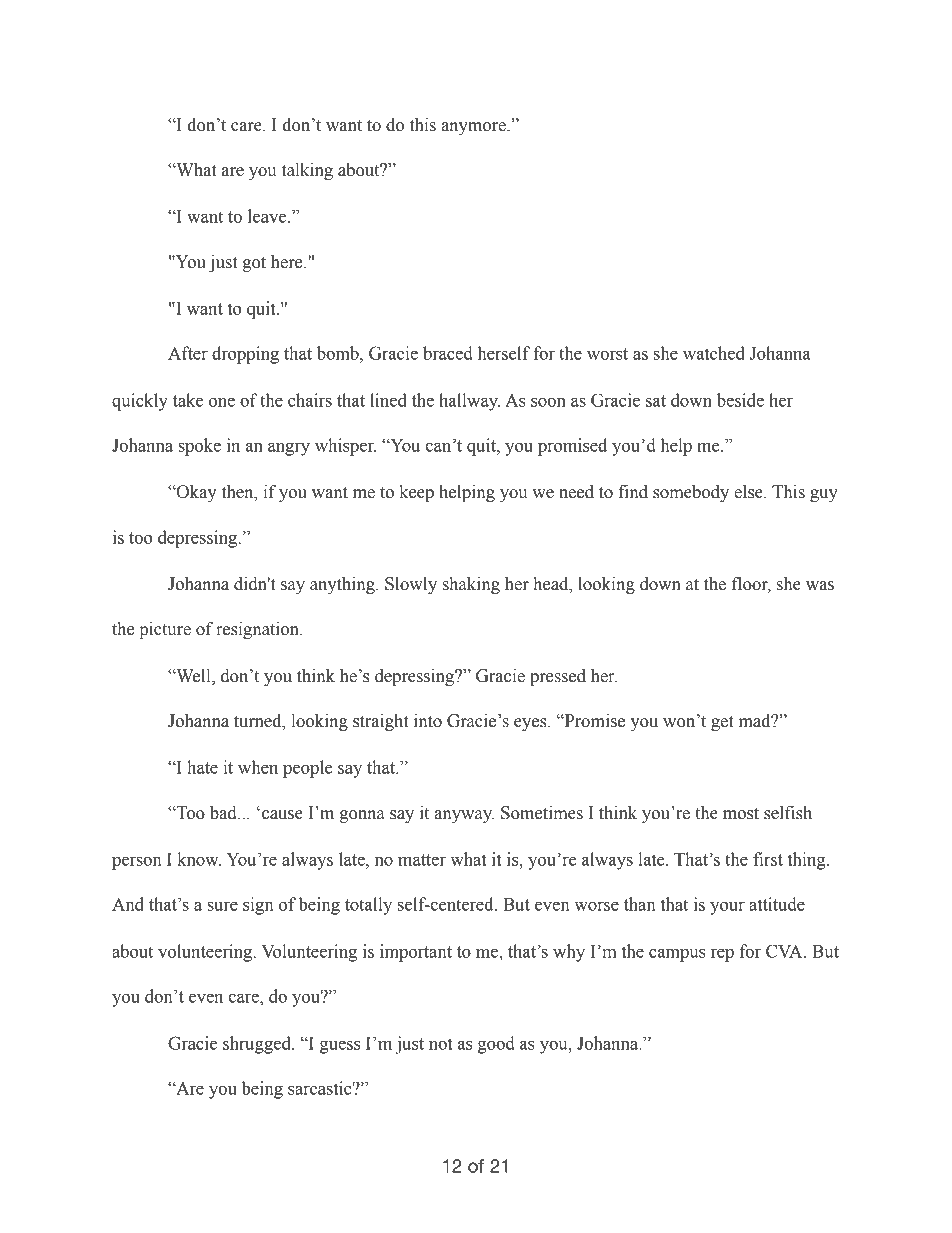 Image resolution: width=952 pixels, height=1233 pixels. Describe the element at coordinates (474, 128) in the page. I see `anymore` at that location.
